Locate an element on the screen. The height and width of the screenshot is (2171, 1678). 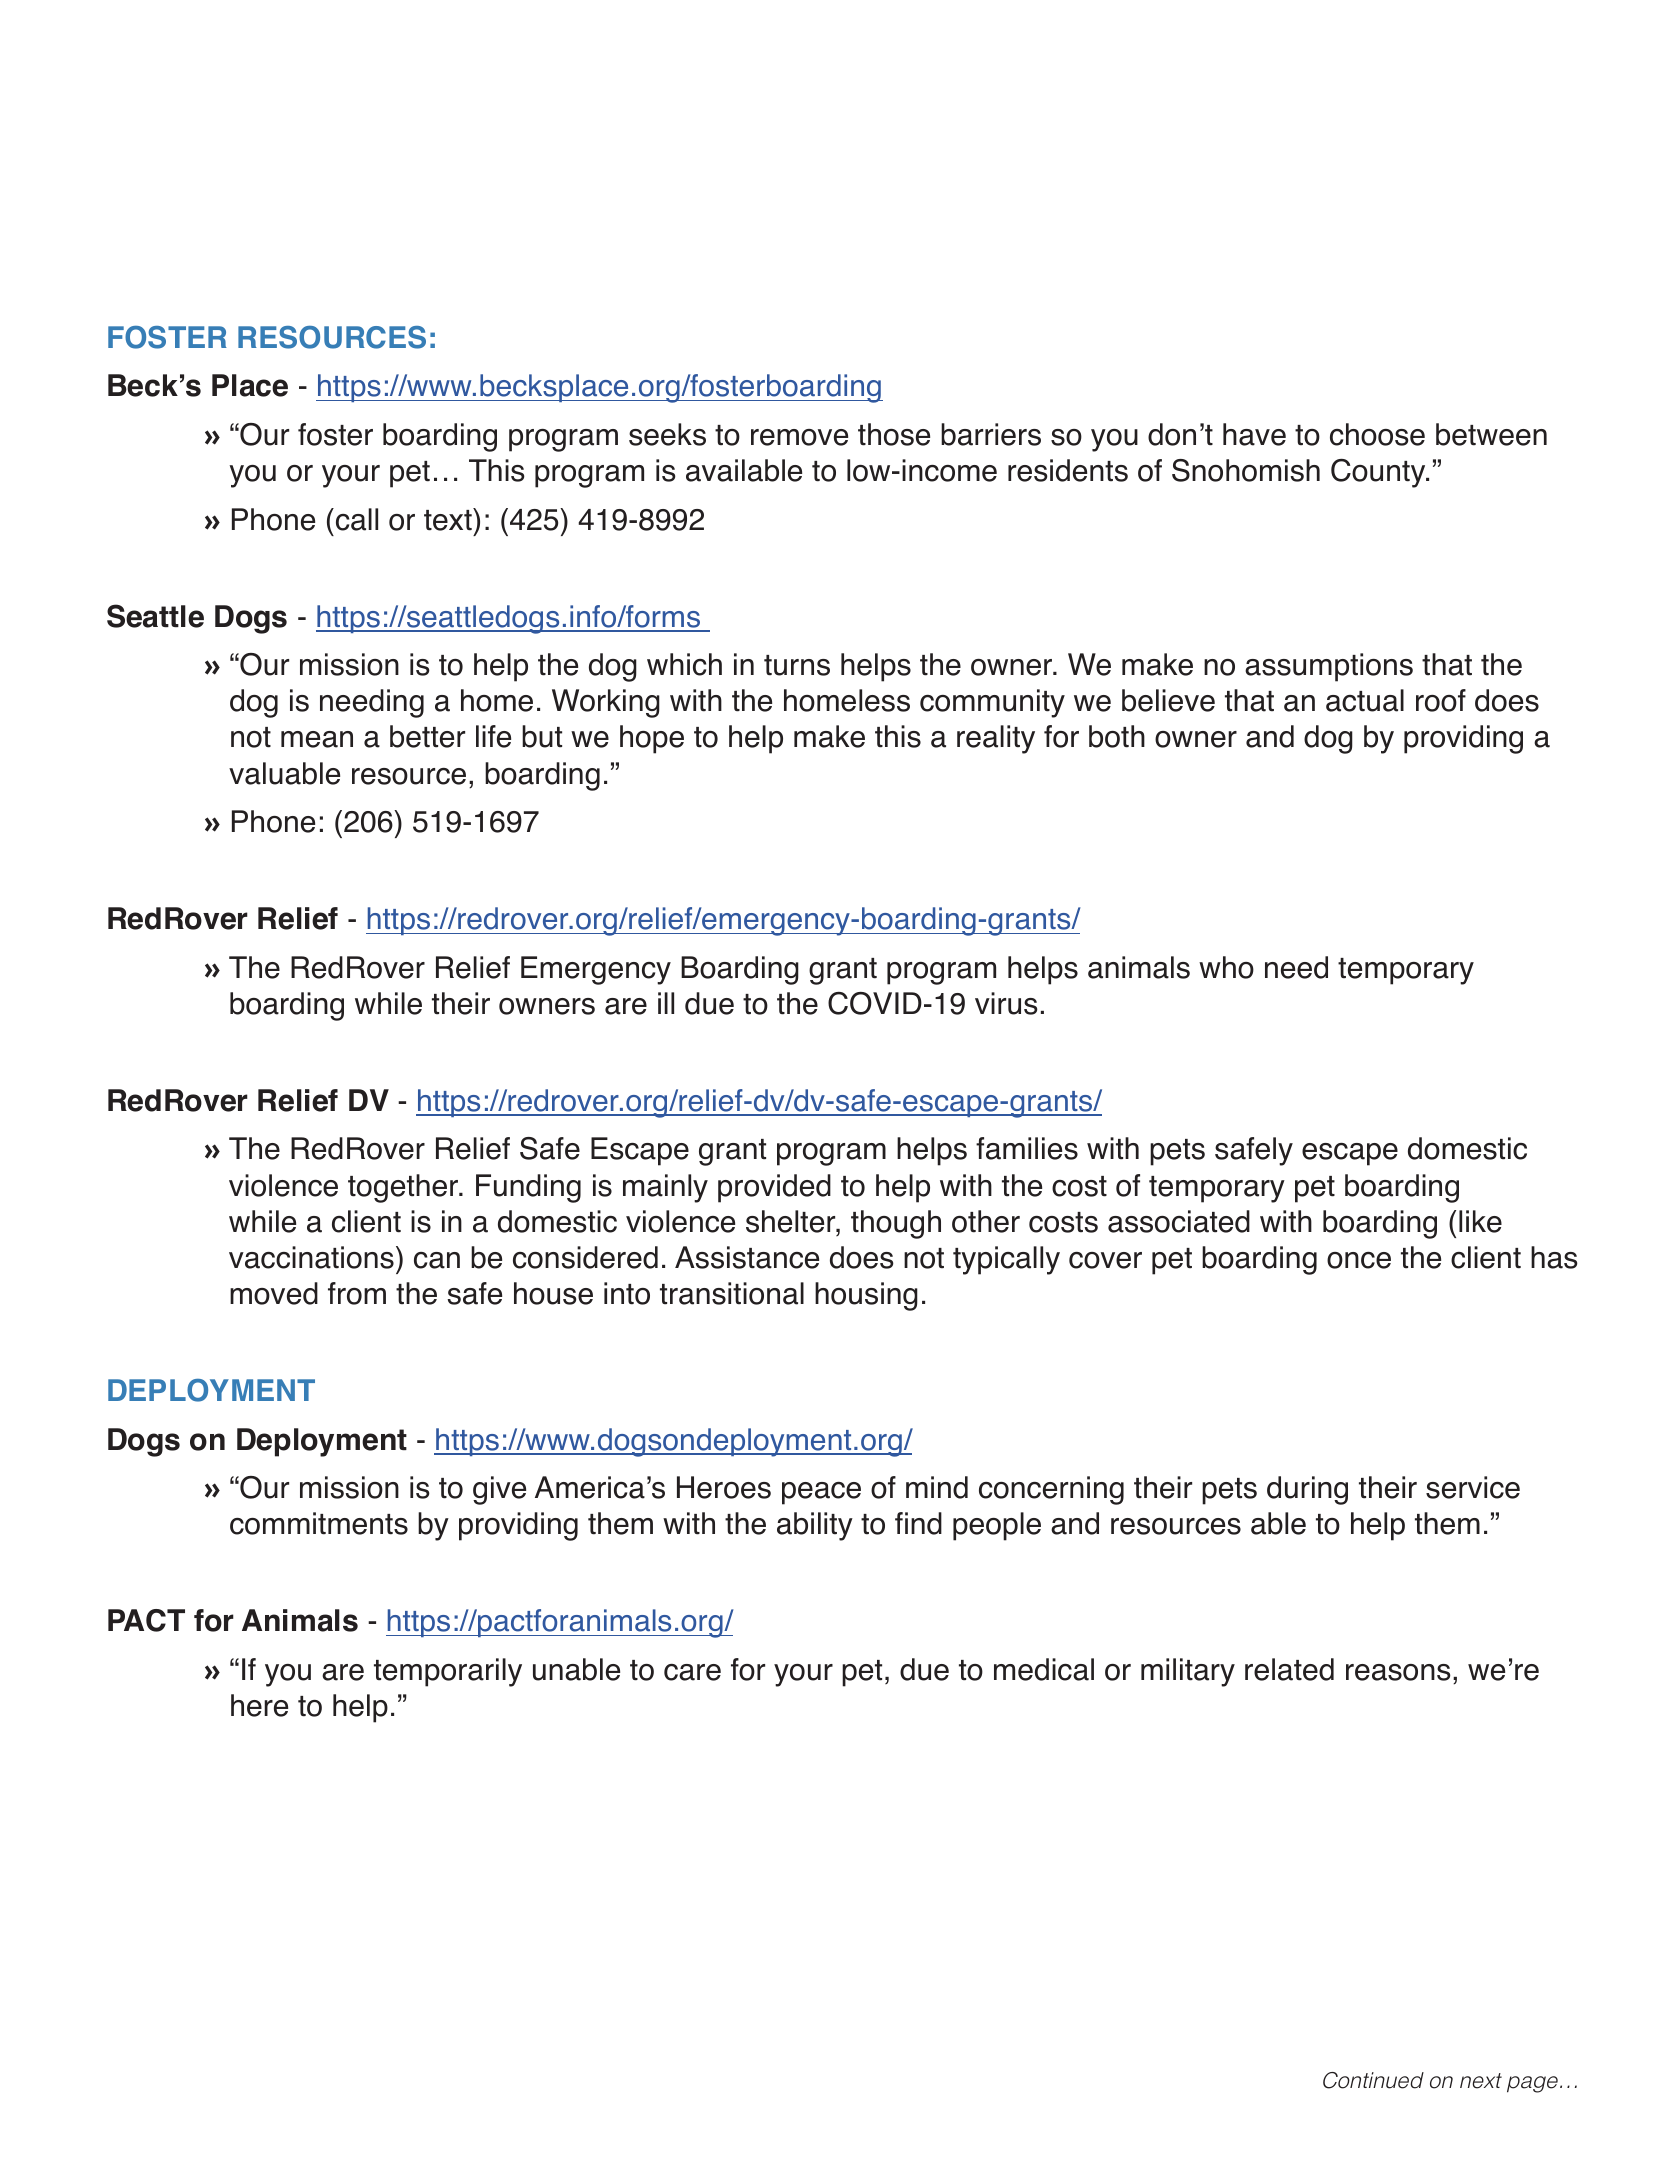
here is located at coordinates (259, 1705).
